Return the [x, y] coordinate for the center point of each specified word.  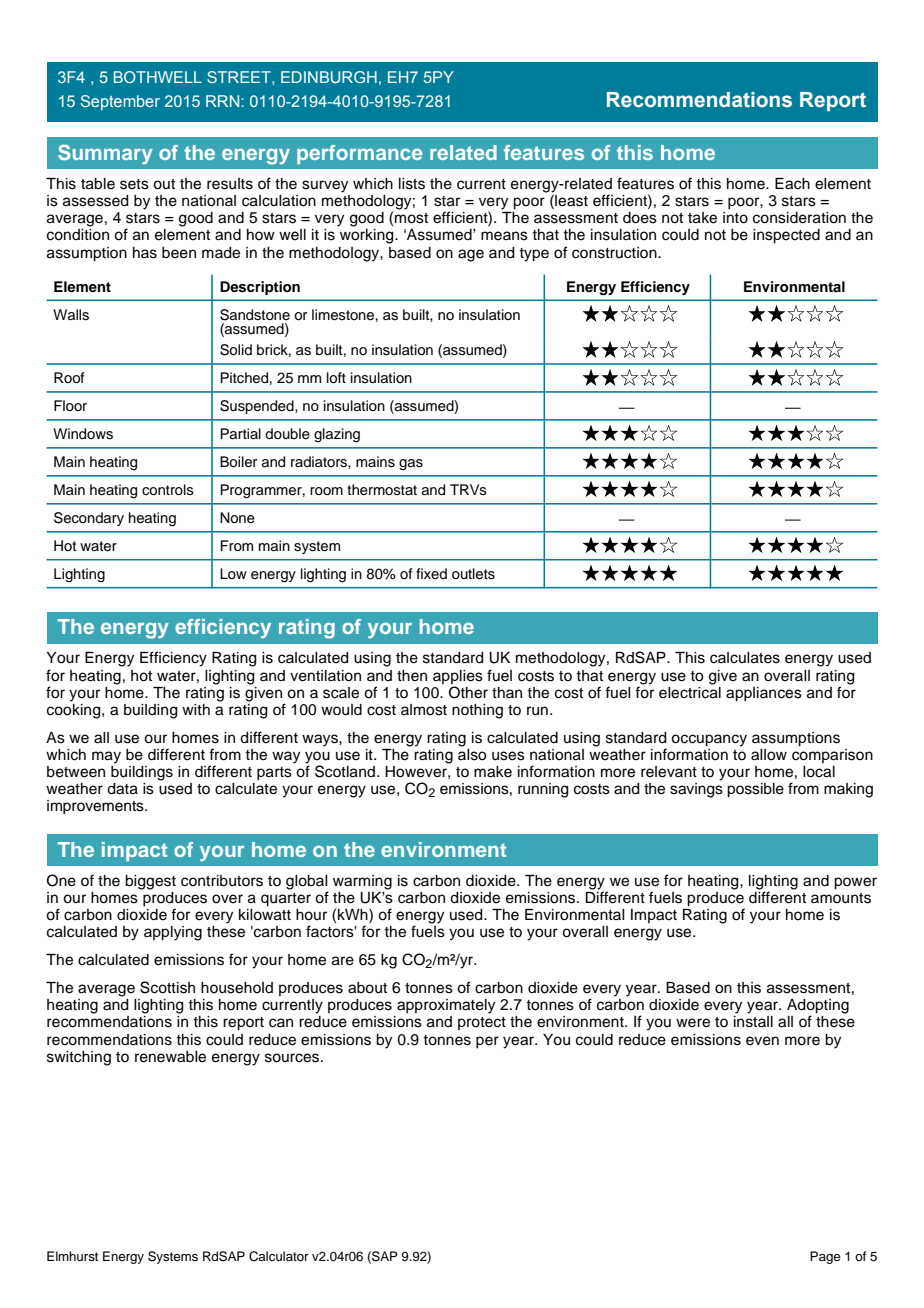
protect [482, 1023]
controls [168, 490]
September [120, 102]
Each [792, 184]
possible [755, 790]
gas [411, 465]
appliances [764, 694]
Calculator [279, 1256]
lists [412, 184]
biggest [150, 882]
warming [362, 882]
